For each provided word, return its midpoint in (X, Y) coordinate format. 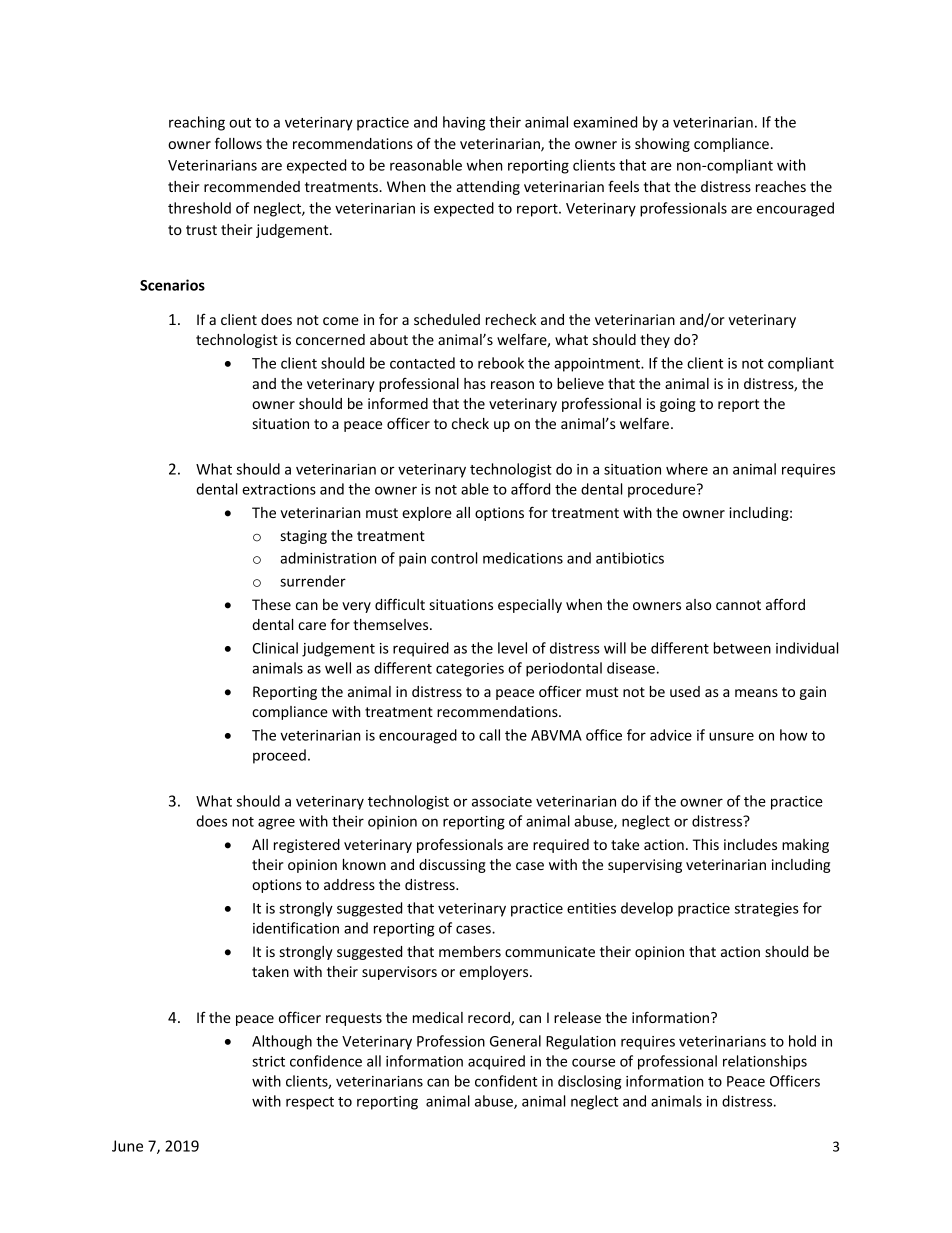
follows (238, 143)
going (678, 405)
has (475, 383)
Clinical (275, 648)
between (742, 648)
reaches (781, 186)
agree (276, 824)
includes (750, 844)
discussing (452, 866)
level (512, 648)
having (464, 123)
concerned (330, 339)
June (127, 1146)
